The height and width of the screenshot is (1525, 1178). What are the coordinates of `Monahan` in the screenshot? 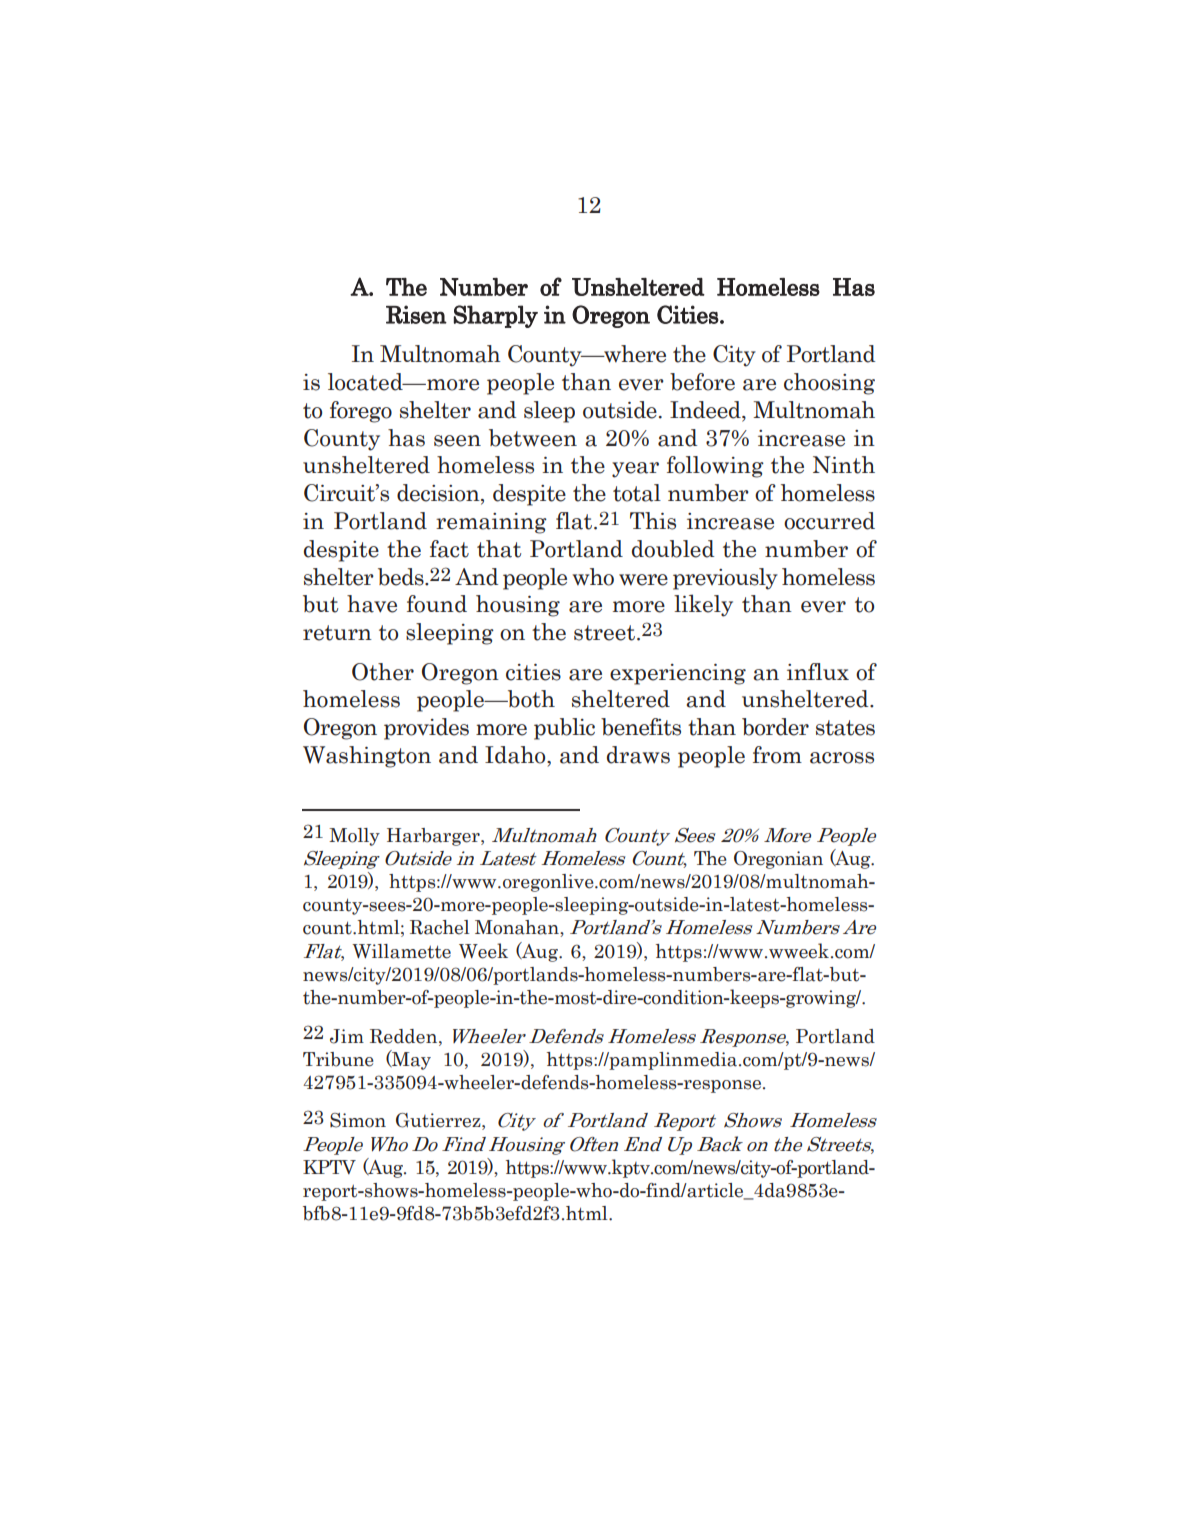 It's located at (518, 928).
